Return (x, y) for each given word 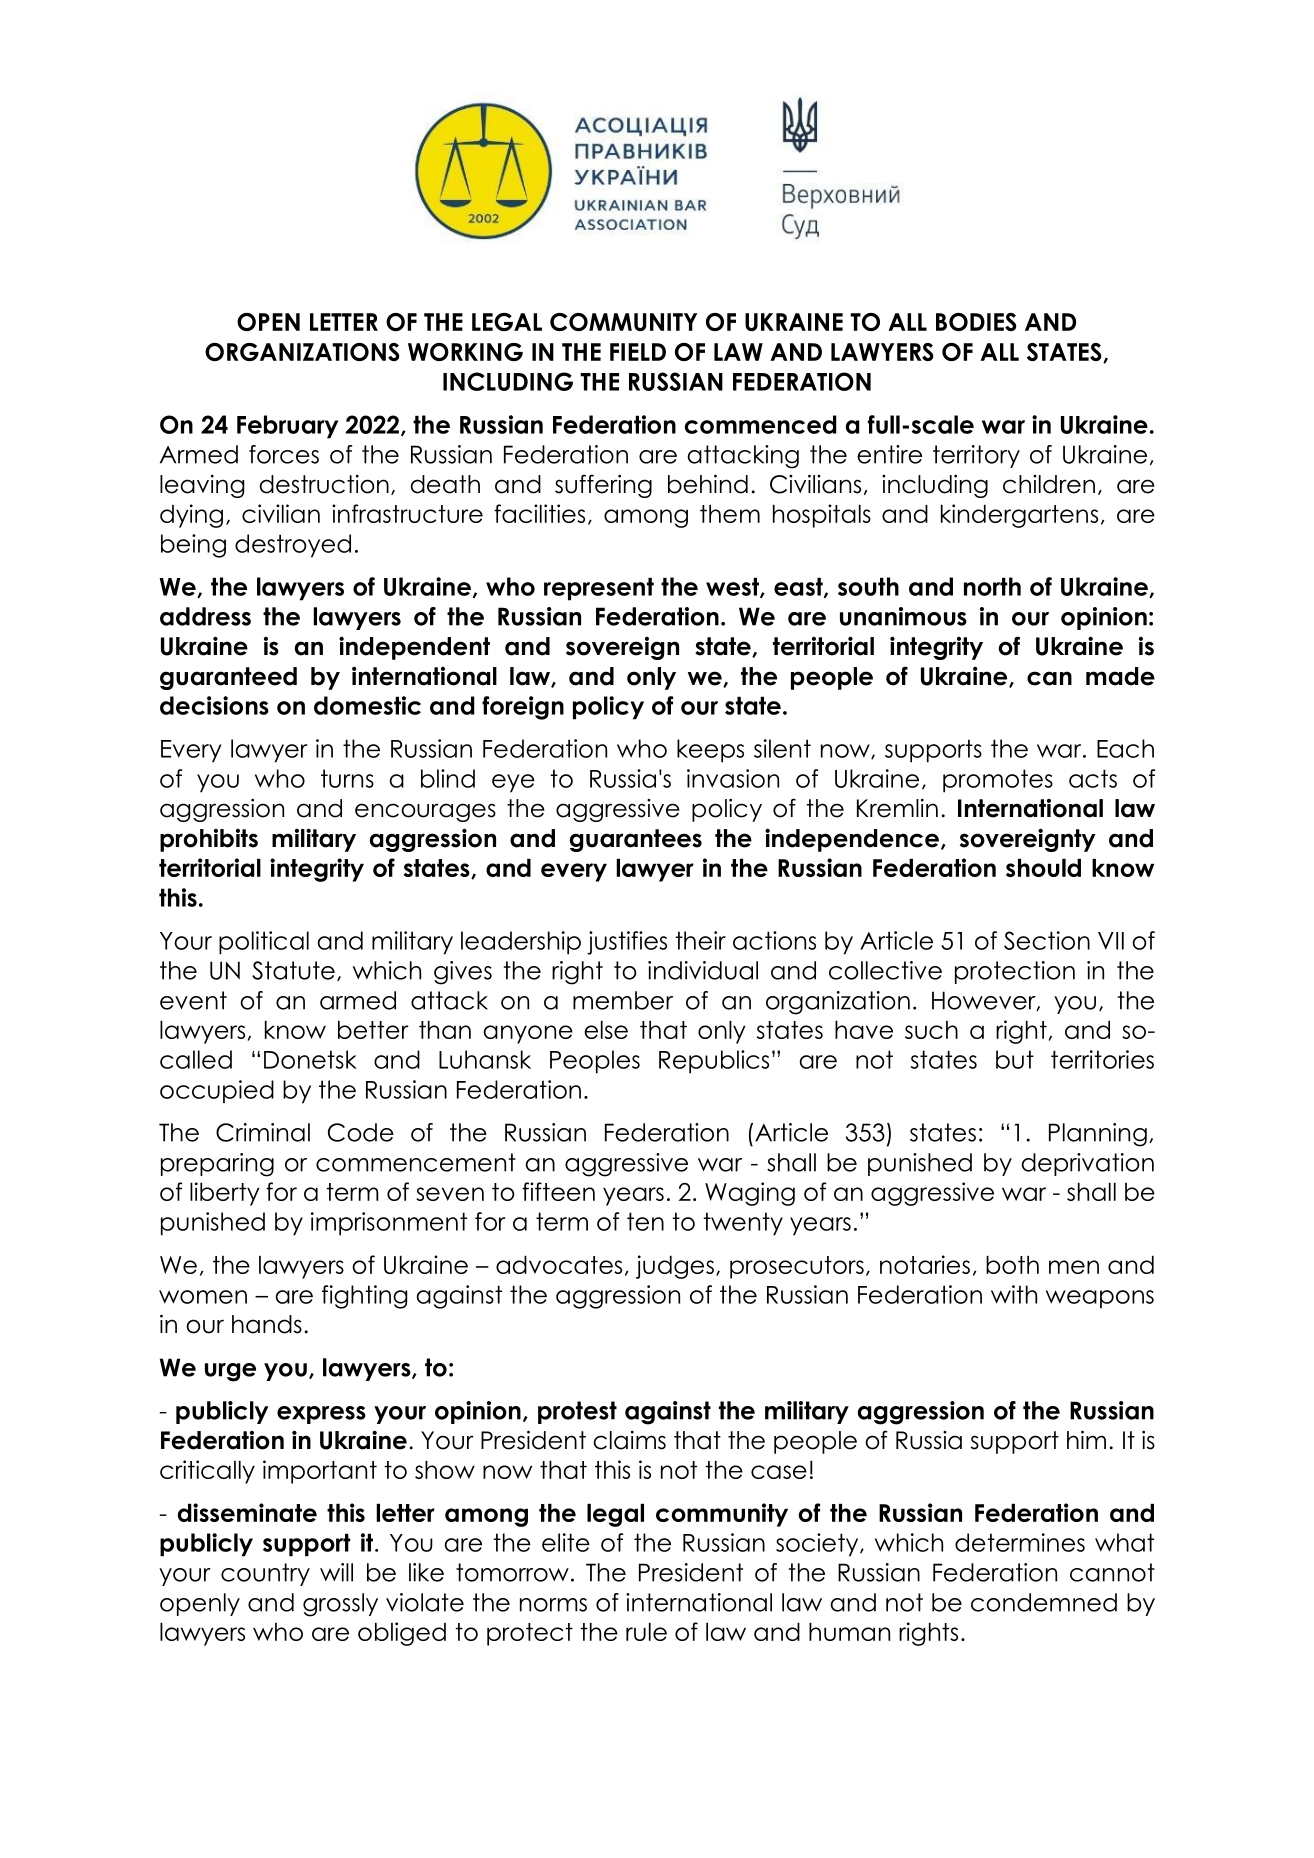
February (287, 427)
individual (703, 970)
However (985, 1001)
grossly (340, 1605)
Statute (293, 970)
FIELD (638, 352)
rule (646, 1632)
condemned (1044, 1602)
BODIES (976, 322)
